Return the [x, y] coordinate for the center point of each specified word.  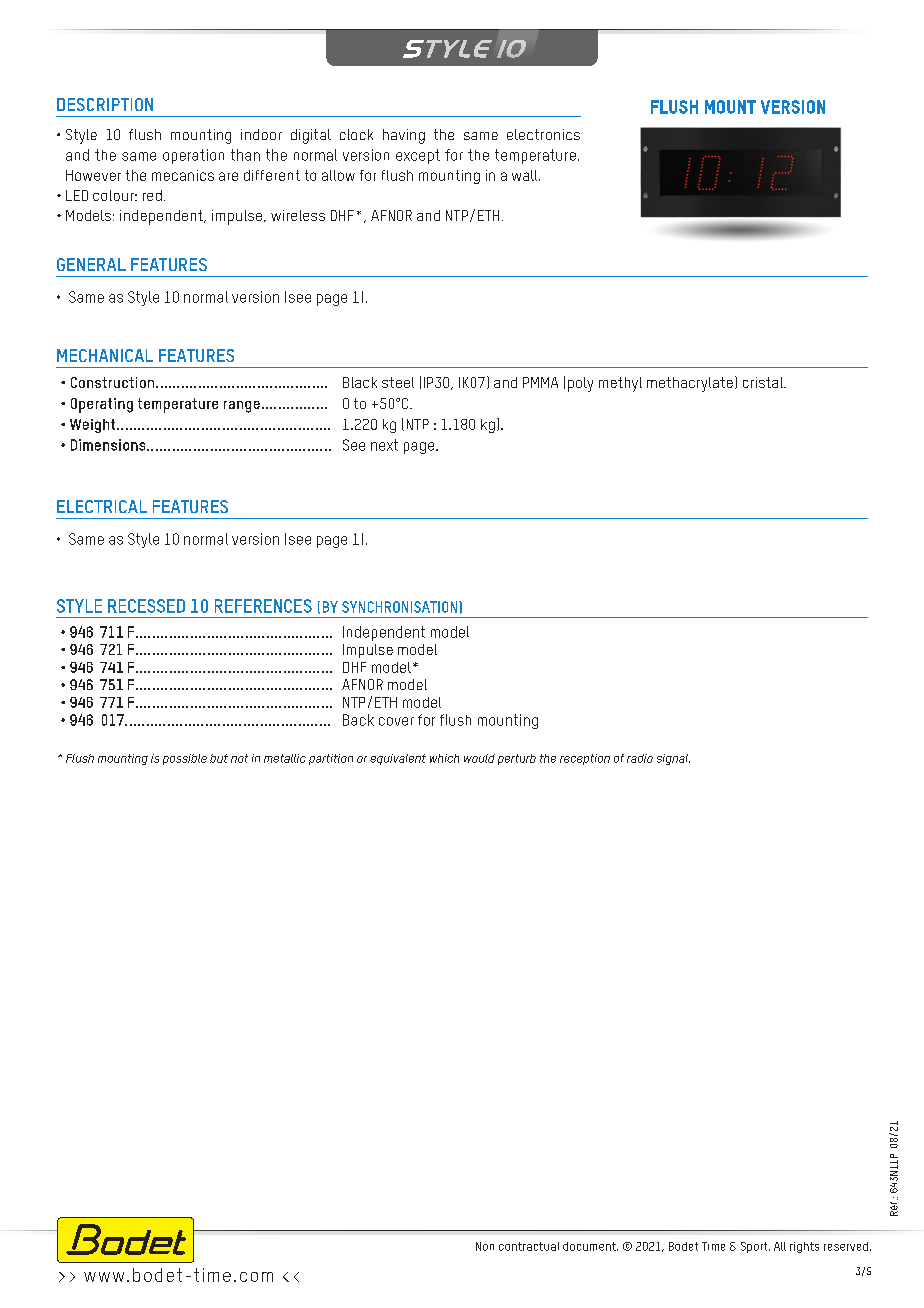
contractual [529, 1246]
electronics [543, 134]
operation [193, 156]
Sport [755, 1247]
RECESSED [146, 606]
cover [396, 721]
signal [673, 759]
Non [485, 1246]
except [418, 156]
